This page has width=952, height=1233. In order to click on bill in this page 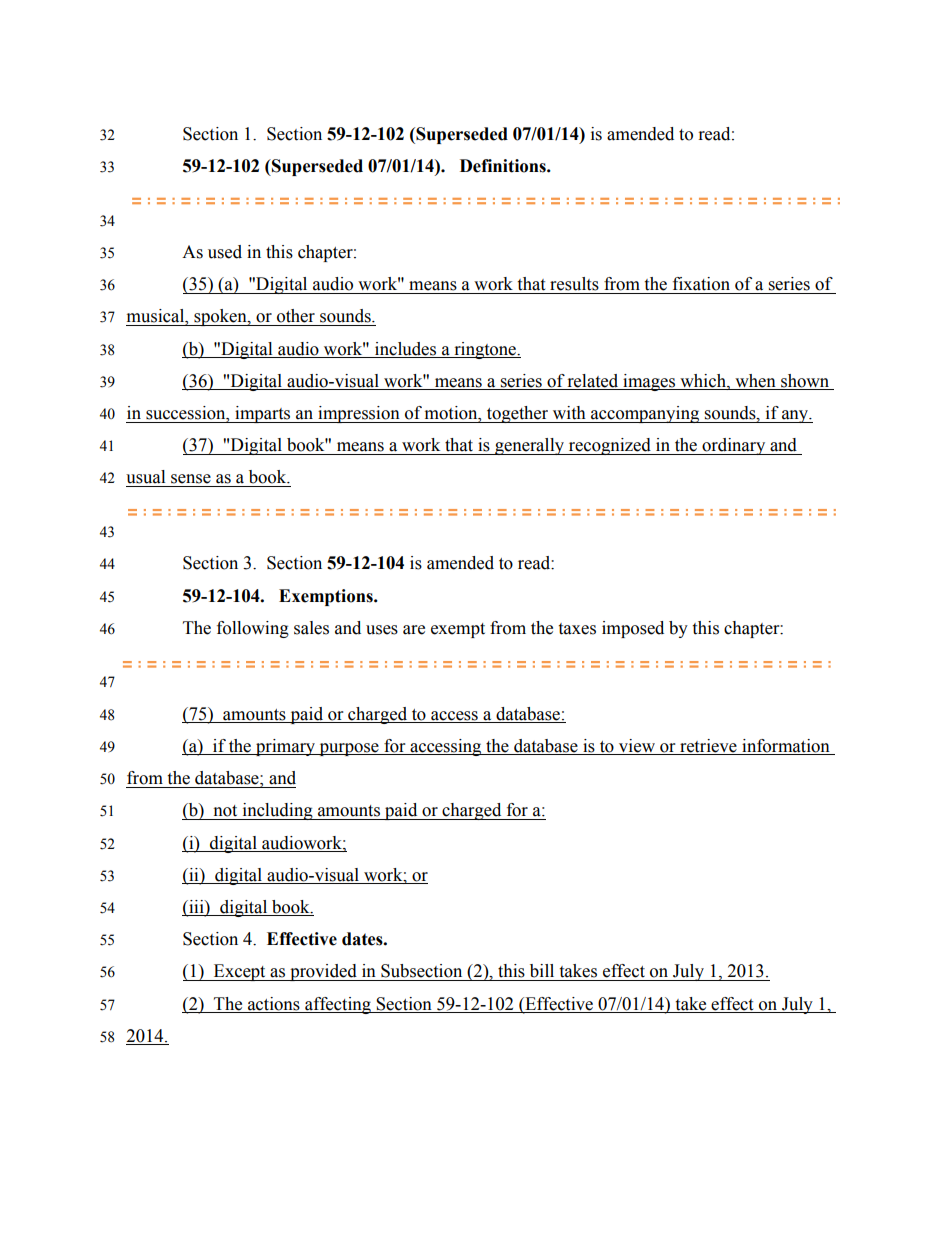, I will do `click(542, 971)`.
